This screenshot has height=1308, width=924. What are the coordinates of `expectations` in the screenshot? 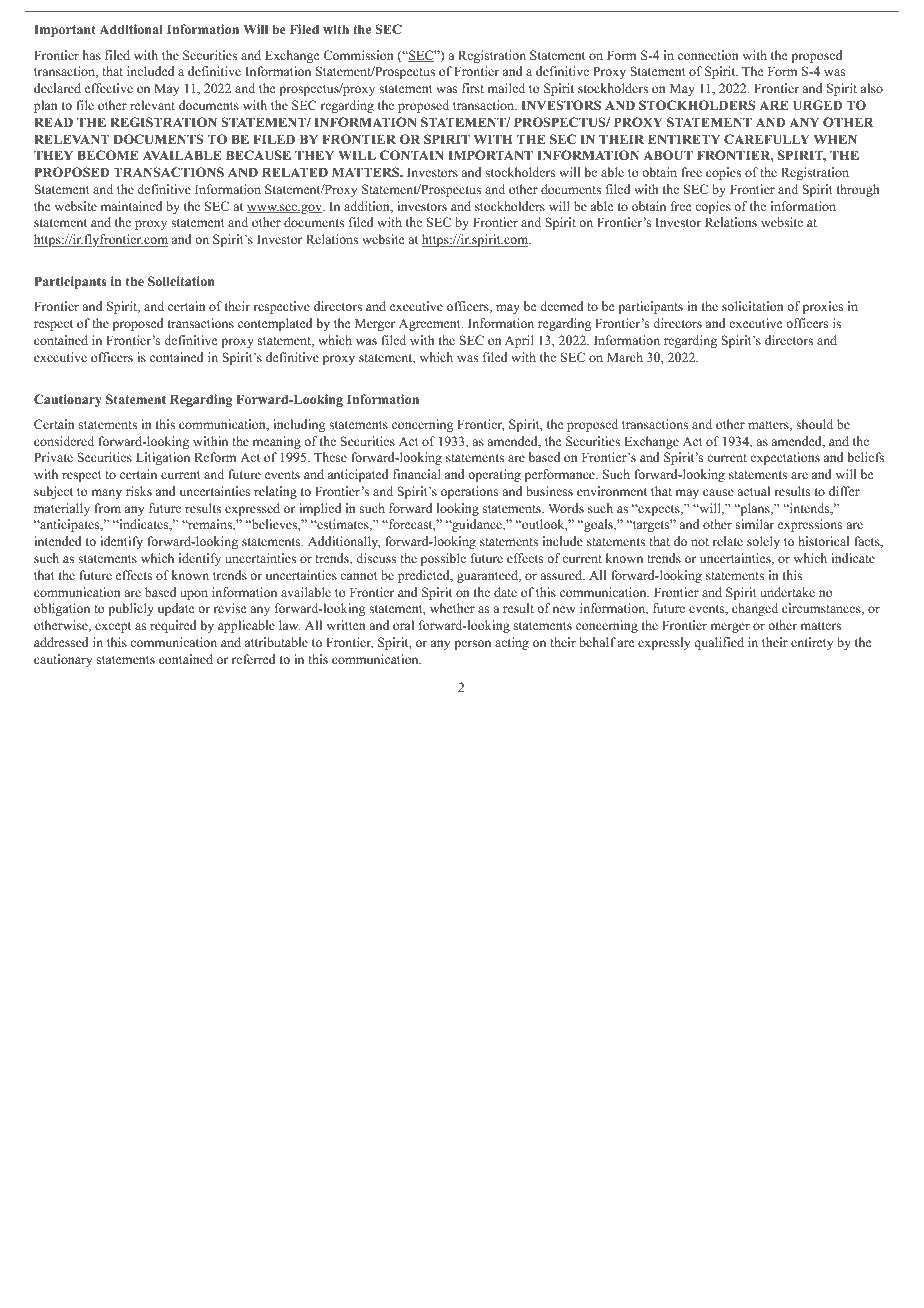 It's located at (785, 458).
